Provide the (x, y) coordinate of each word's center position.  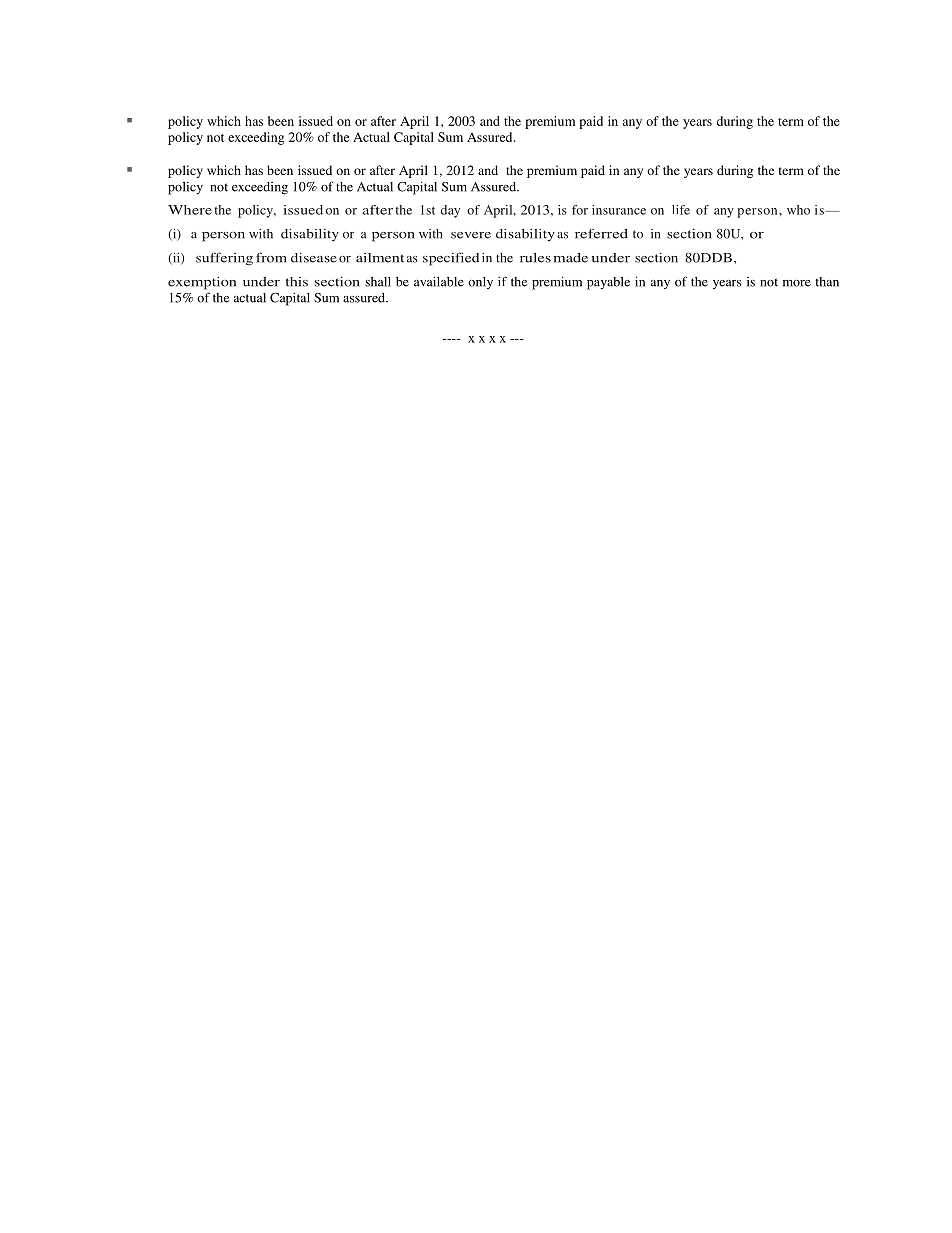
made (571, 258)
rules (535, 258)
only (480, 283)
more (797, 283)
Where (190, 210)
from (271, 257)
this (297, 282)
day (450, 211)
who (798, 210)
